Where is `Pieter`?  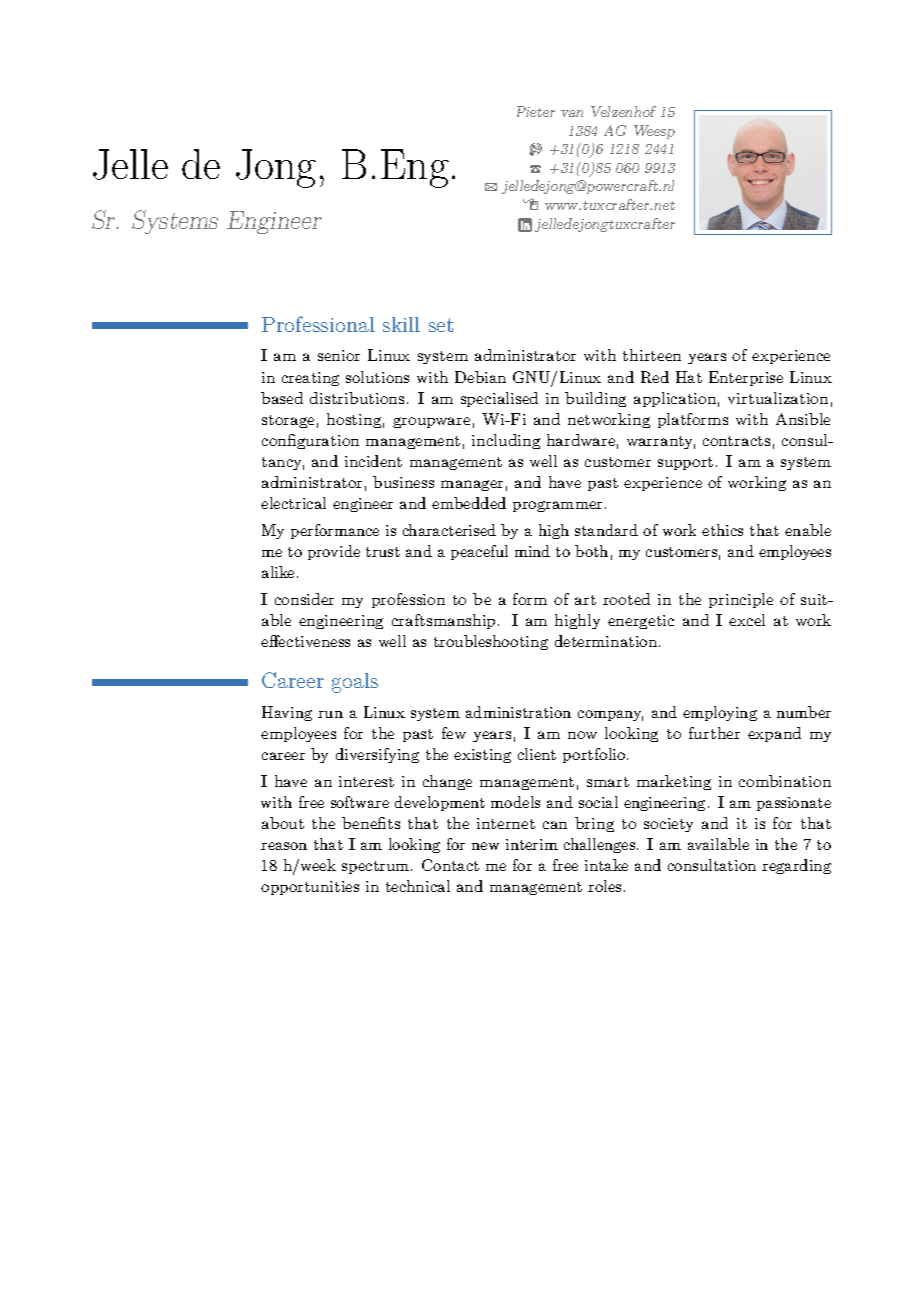
Pieter is located at coordinates (536, 111).
